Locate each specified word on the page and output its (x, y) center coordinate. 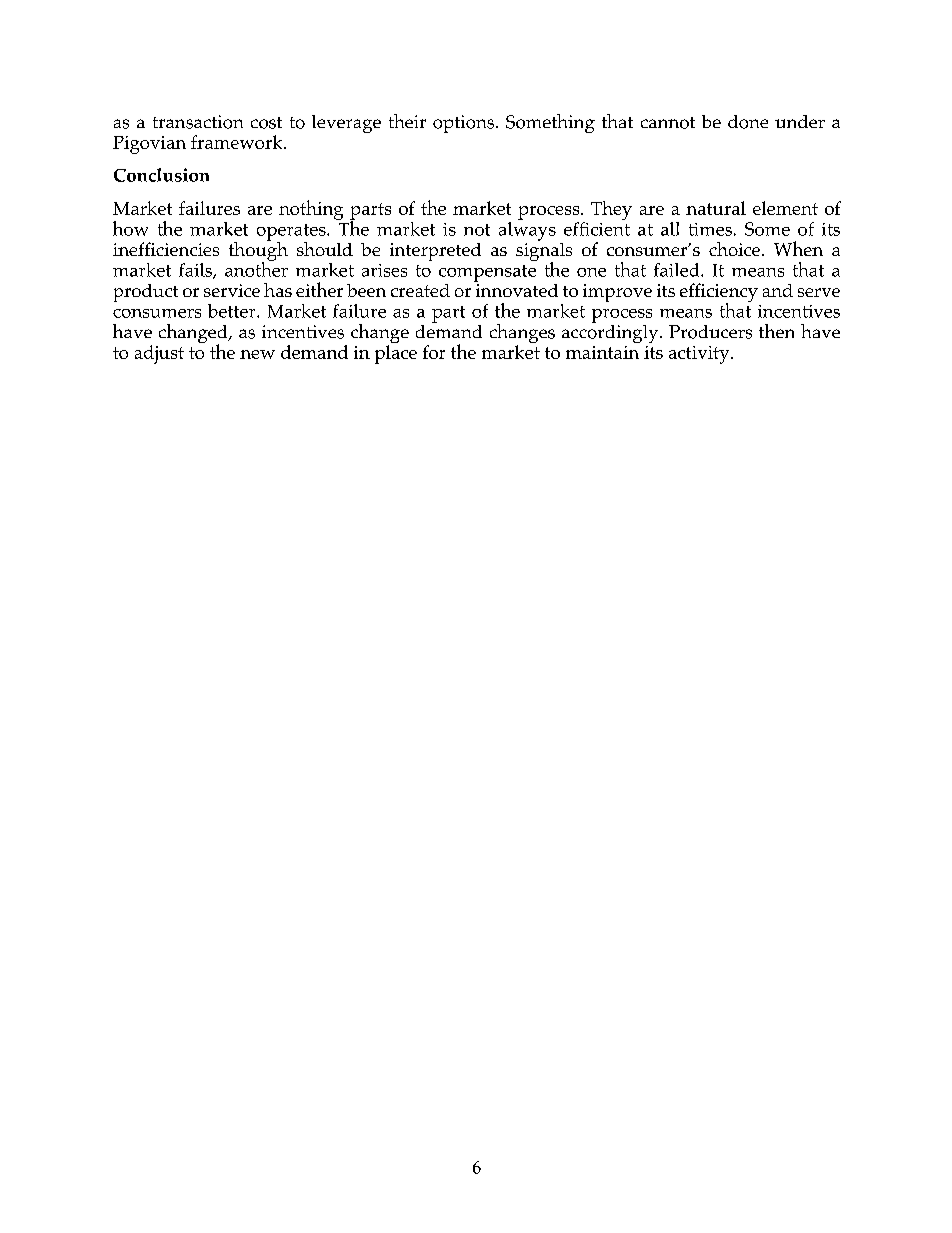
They (611, 210)
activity (700, 355)
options (465, 124)
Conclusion (161, 175)
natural (716, 208)
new (257, 354)
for (434, 352)
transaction (198, 122)
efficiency (719, 294)
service (232, 290)
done (748, 122)
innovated (516, 289)
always (527, 230)
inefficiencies (166, 249)
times (710, 229)
